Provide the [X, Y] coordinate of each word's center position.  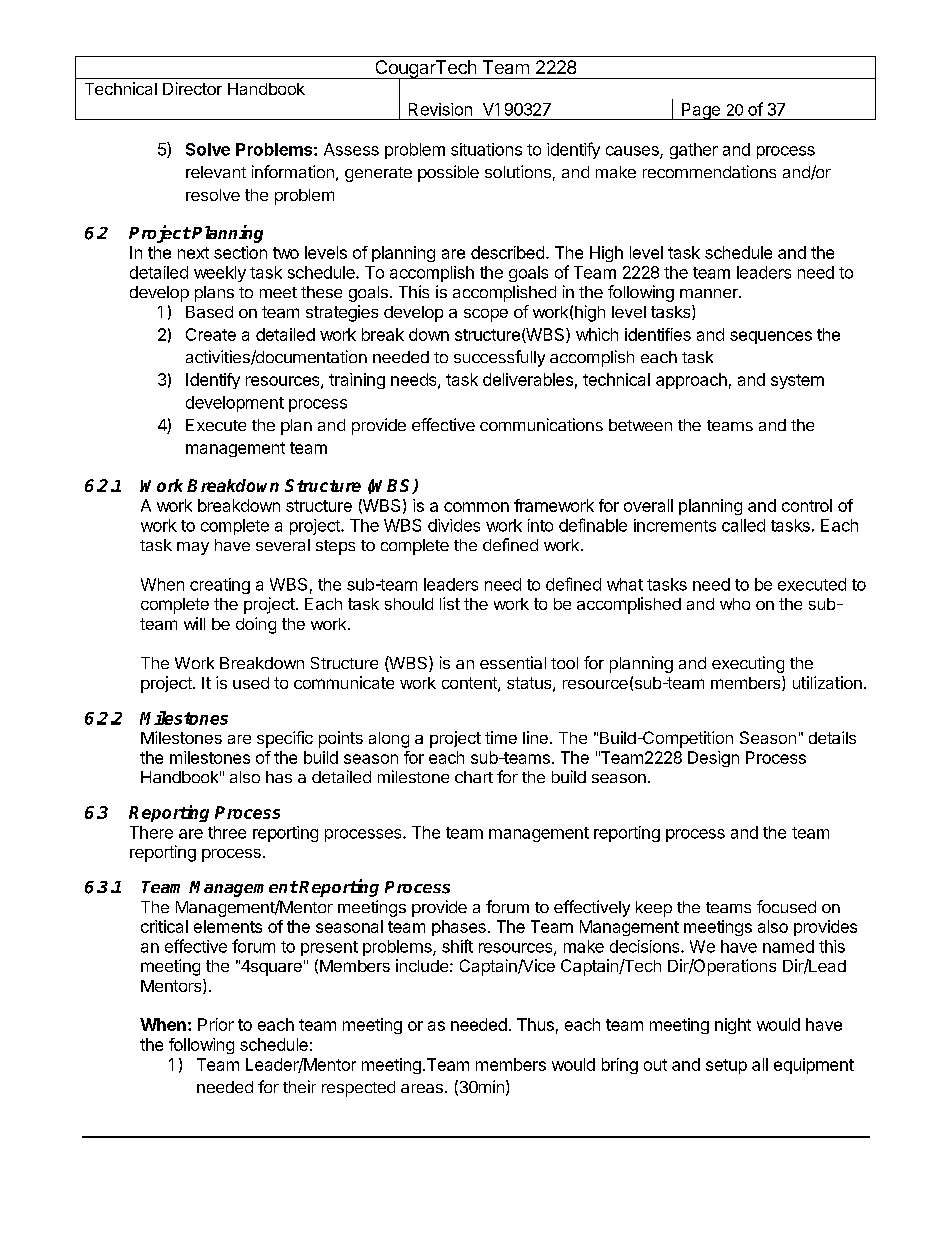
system [797, 381]
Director [192, 88]
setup [726, 1066]
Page [701, 111]
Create [211, 334]
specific [285, 739]
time [501, 737]
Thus [535, 1024]
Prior [216, 1024]
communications [541, 424]
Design [713, 759]
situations [486, 149]
